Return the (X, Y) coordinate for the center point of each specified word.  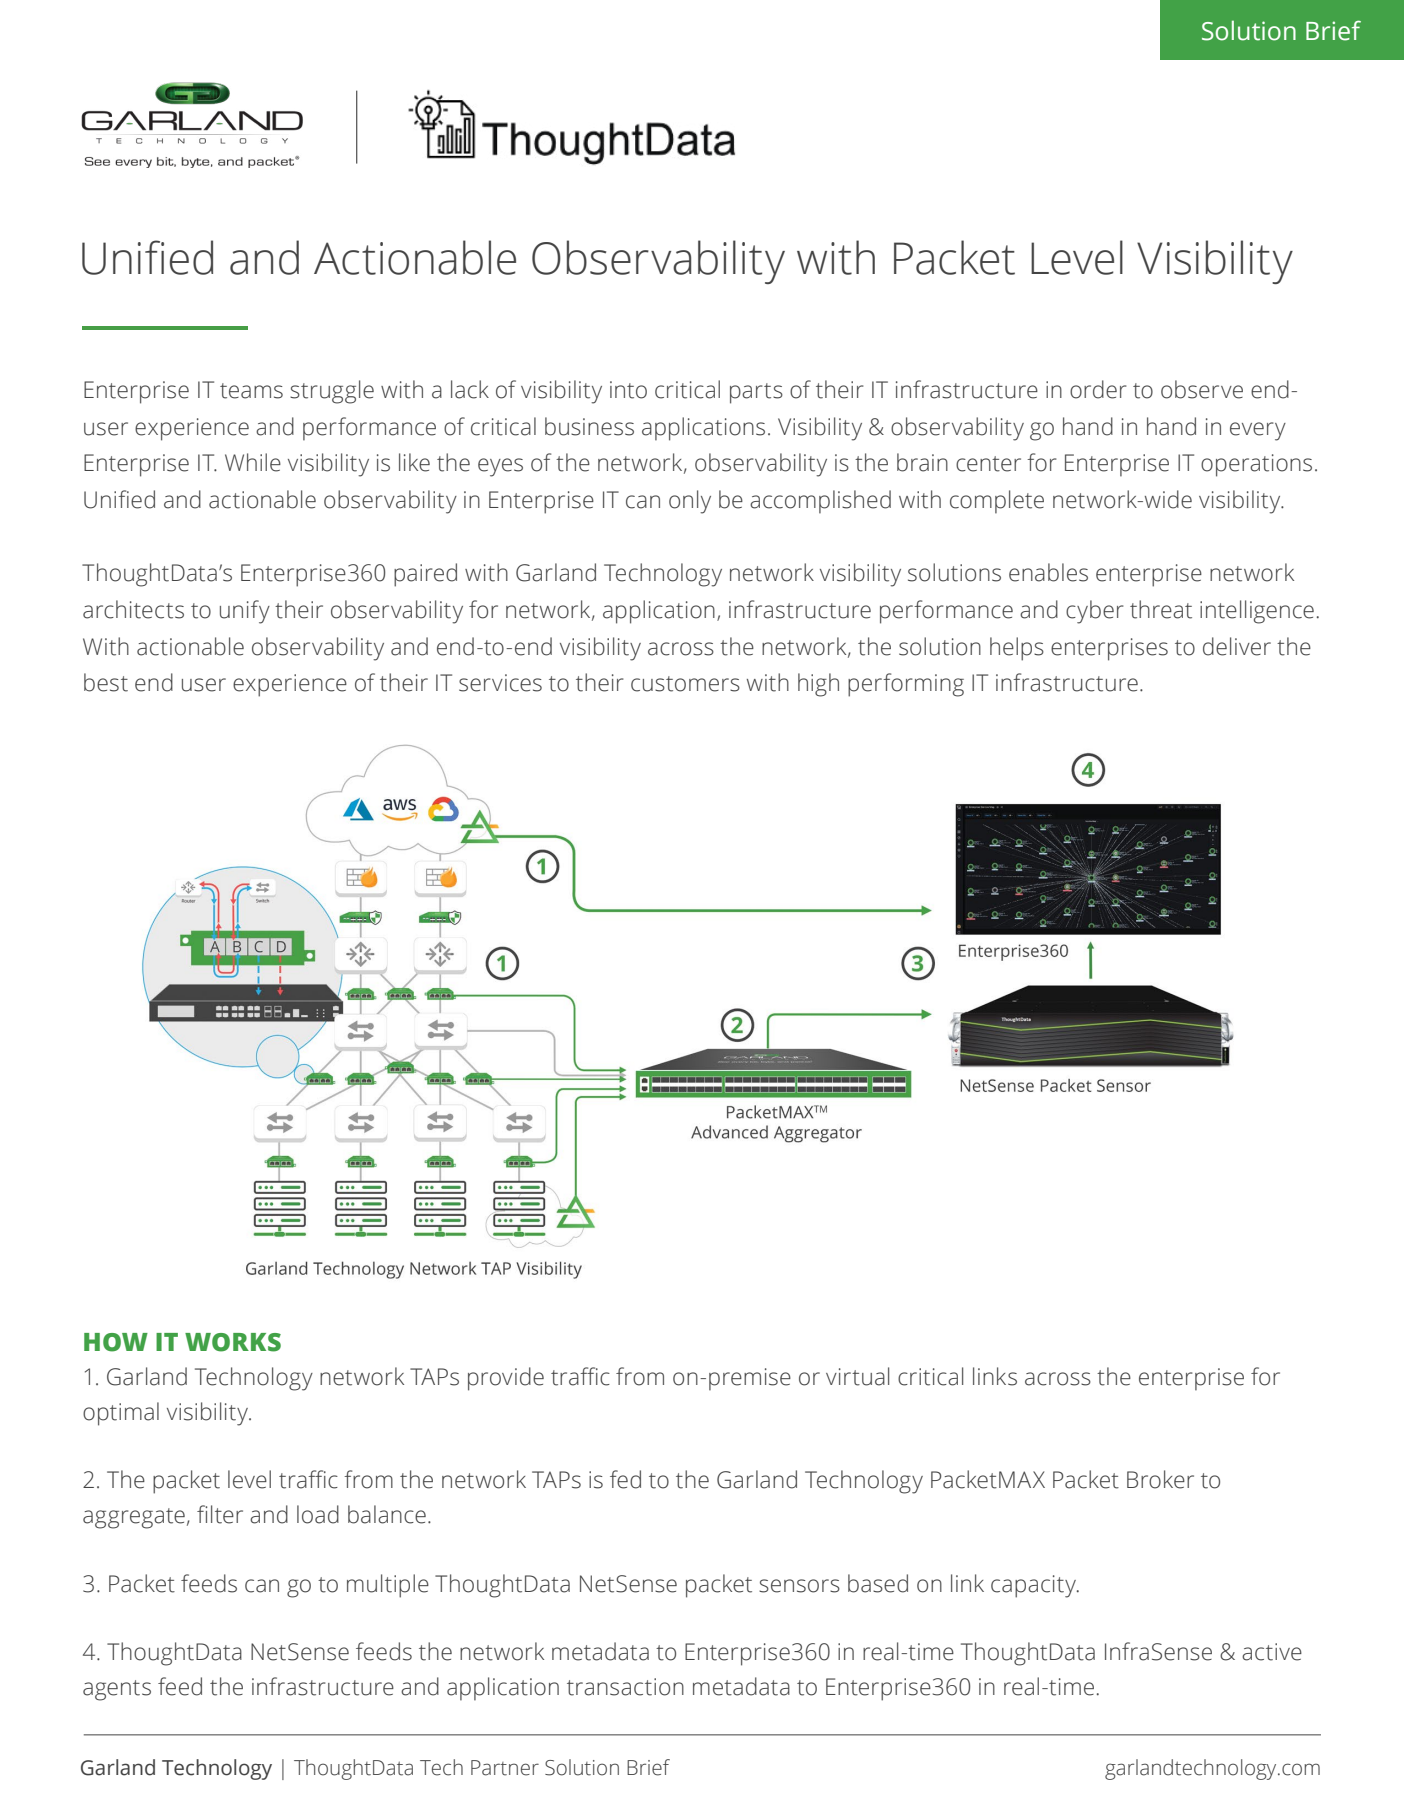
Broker (1160, 1479)
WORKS (233, 1342)
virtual (857, 1376)
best (106, 682)
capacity (1034, 1586)
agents (117, 1690)
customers (685, 684)
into (628, 390)
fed (625, 1479)
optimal (121, 1414)
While (253, 462)
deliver (1237, 646)
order (1098, 389)
